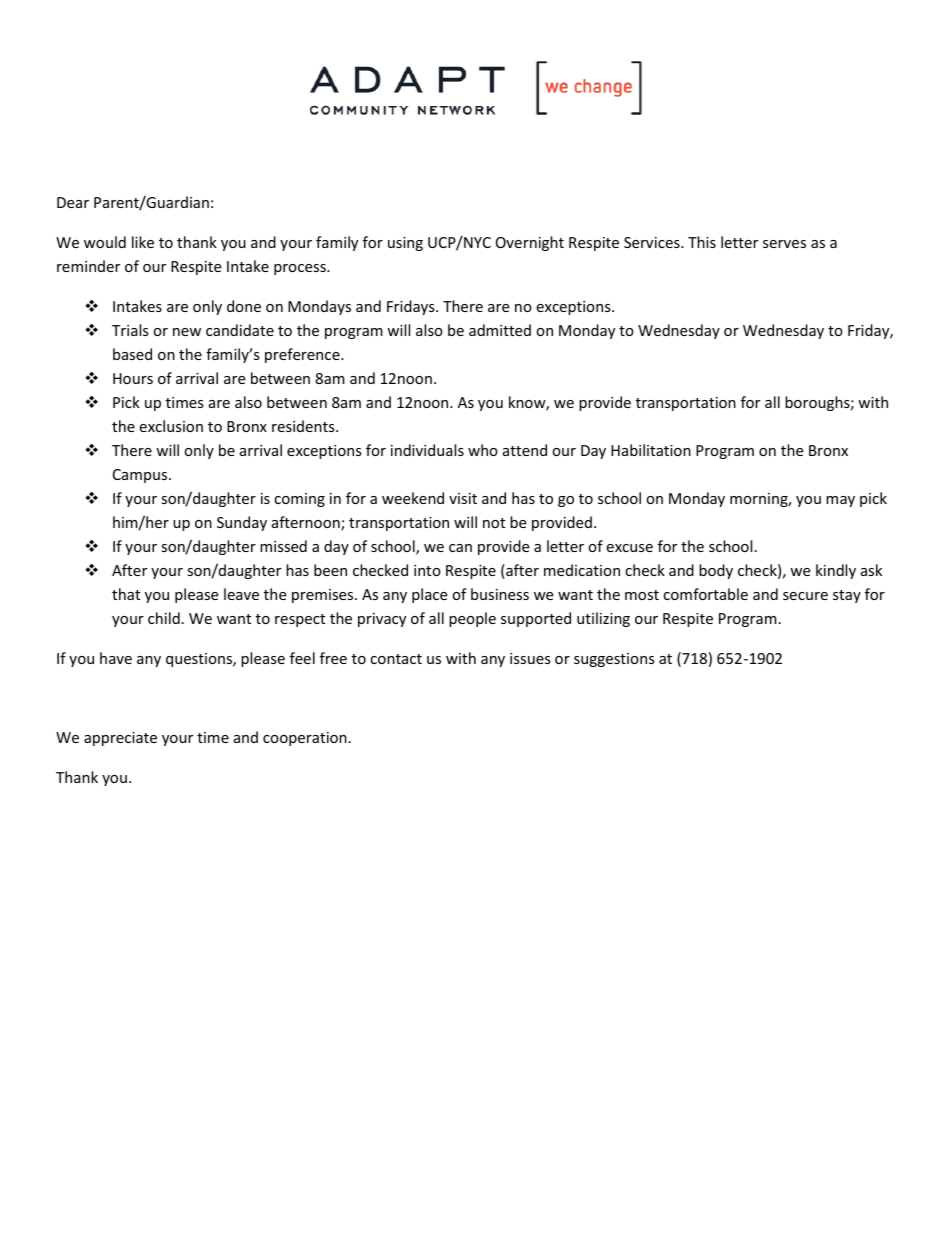  Describe the element at coordinates (143, 242) in the page. I see `like` at that location.
